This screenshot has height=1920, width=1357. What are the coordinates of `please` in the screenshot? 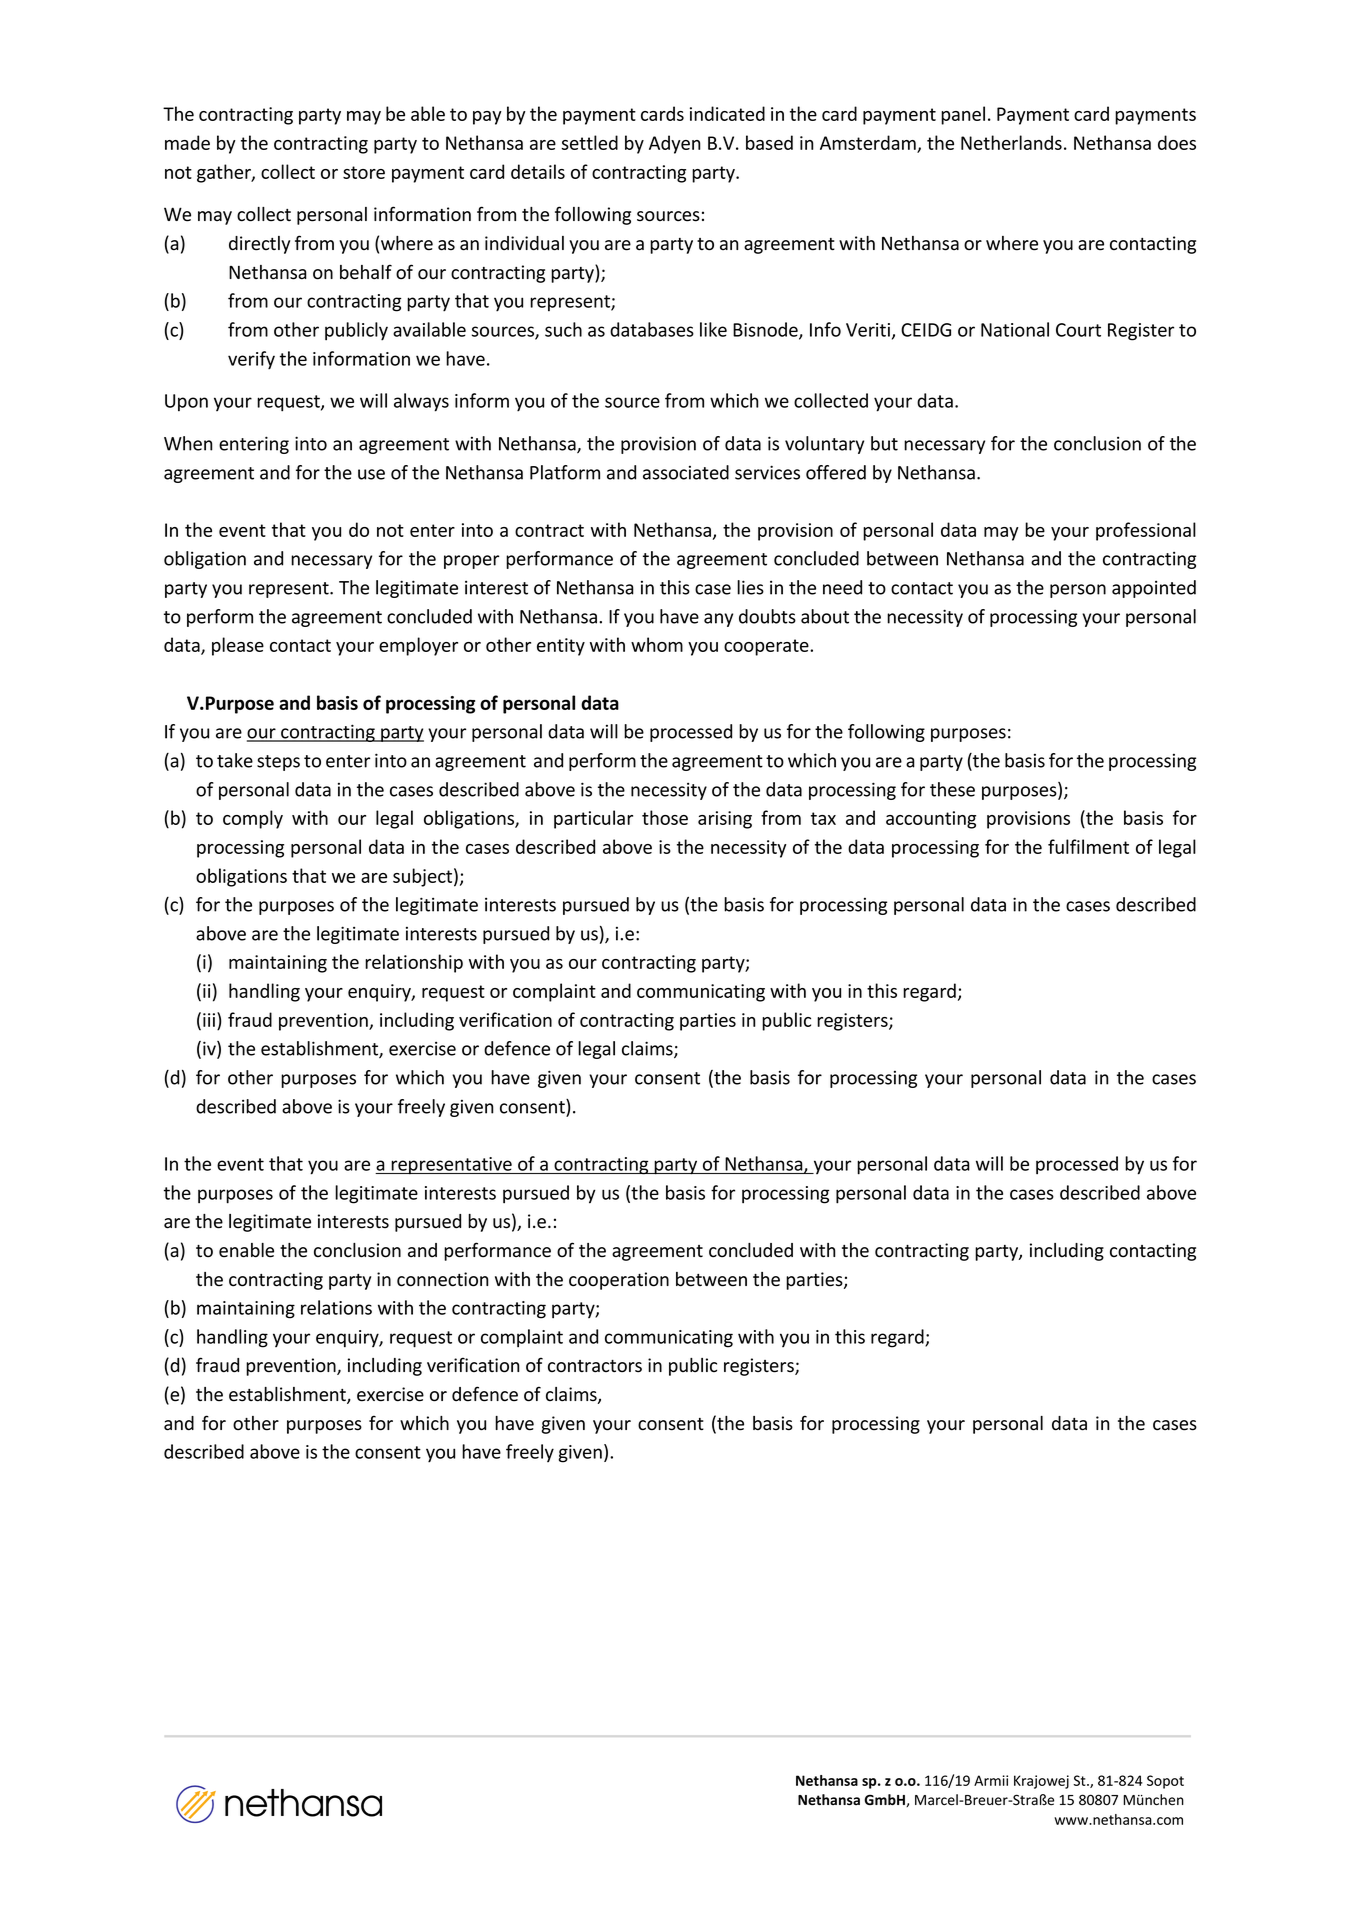 It's located at (238, 646).
